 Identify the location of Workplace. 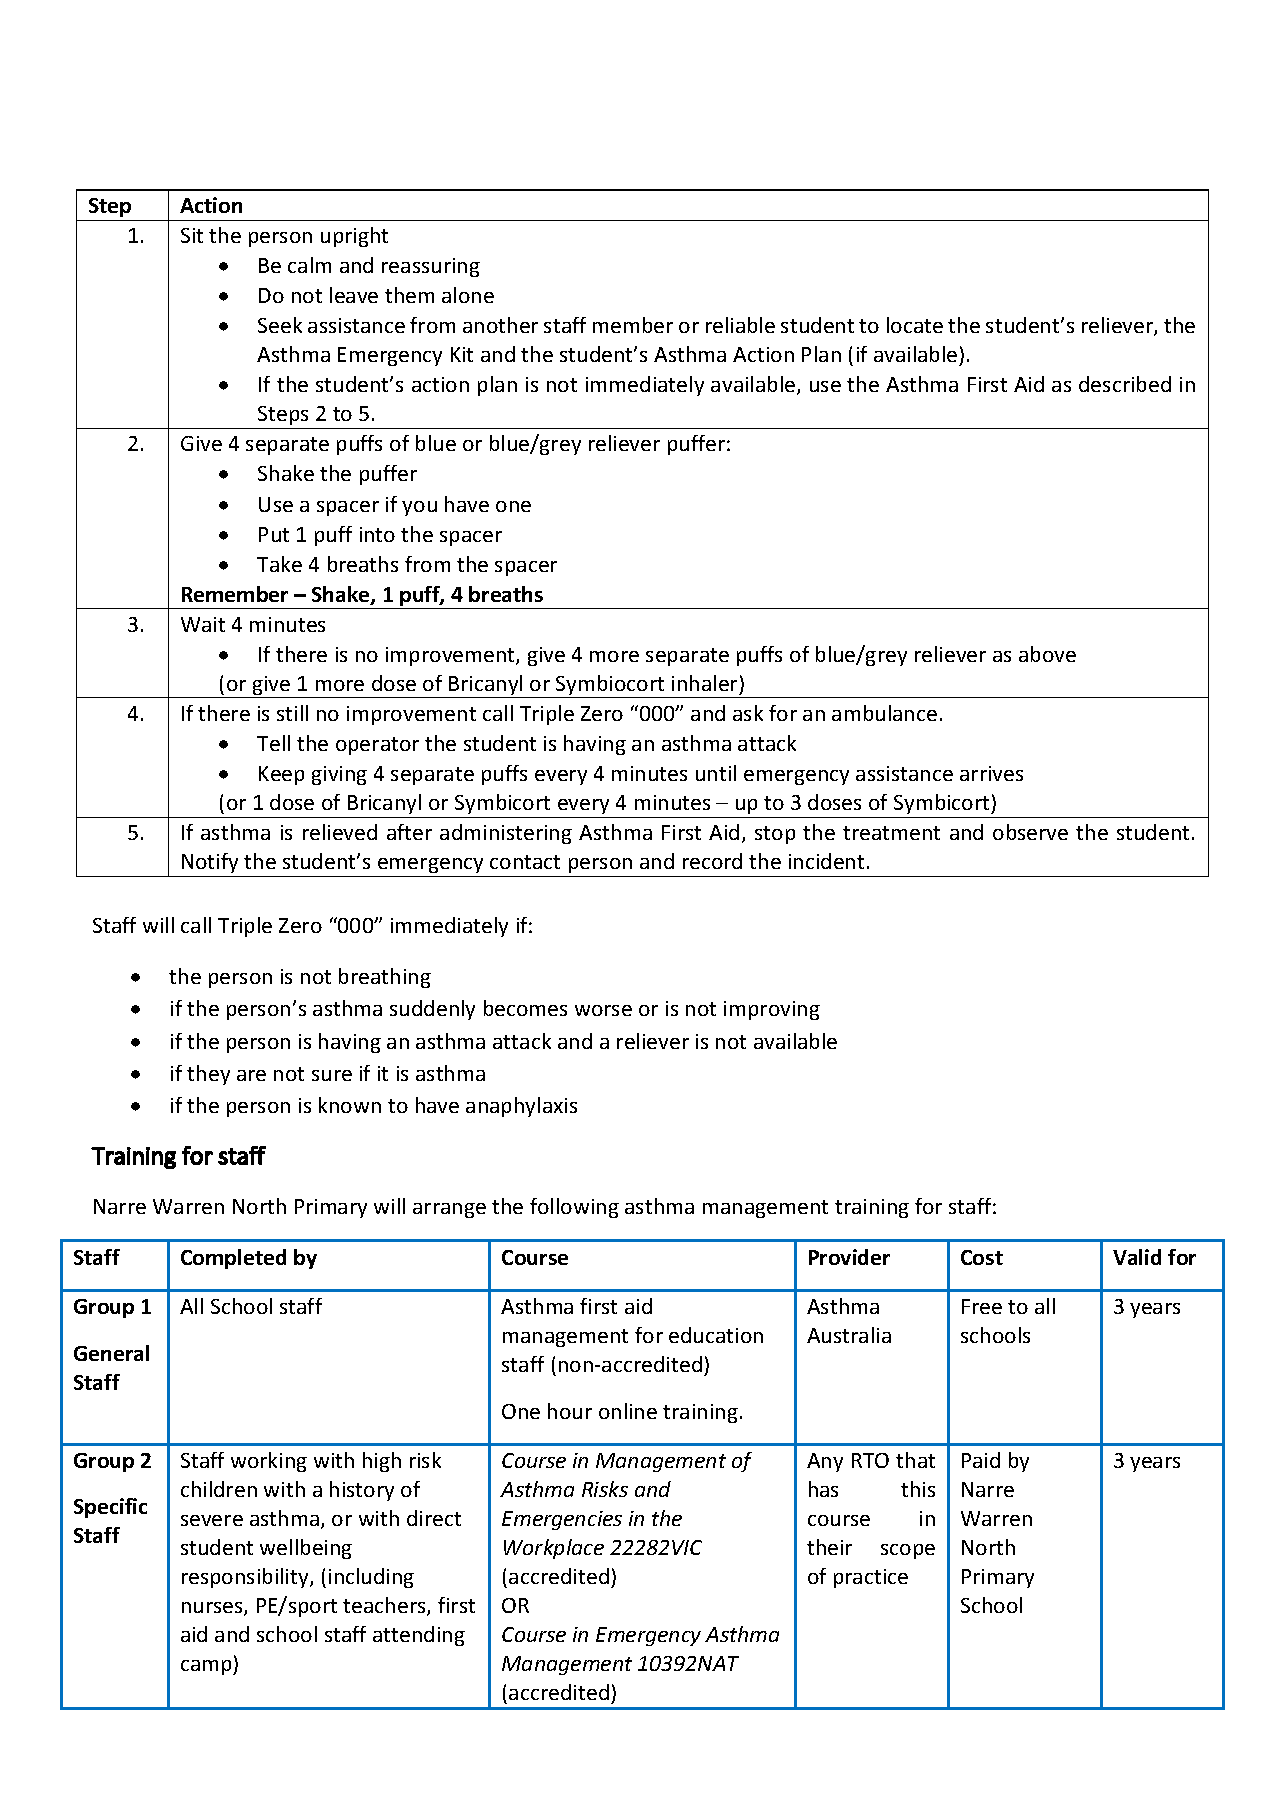
(554, 1549).
